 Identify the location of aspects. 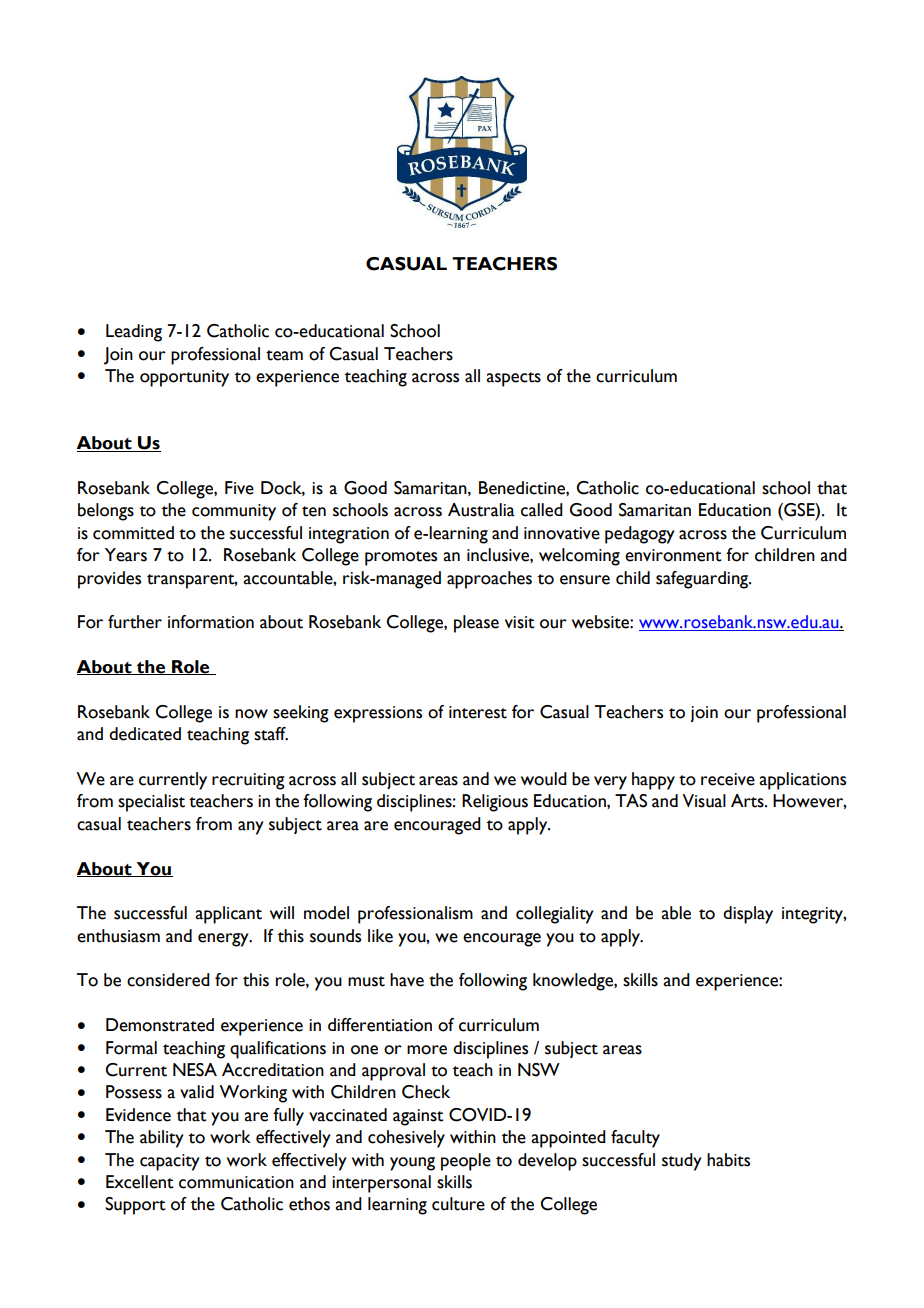
(513, 379).
